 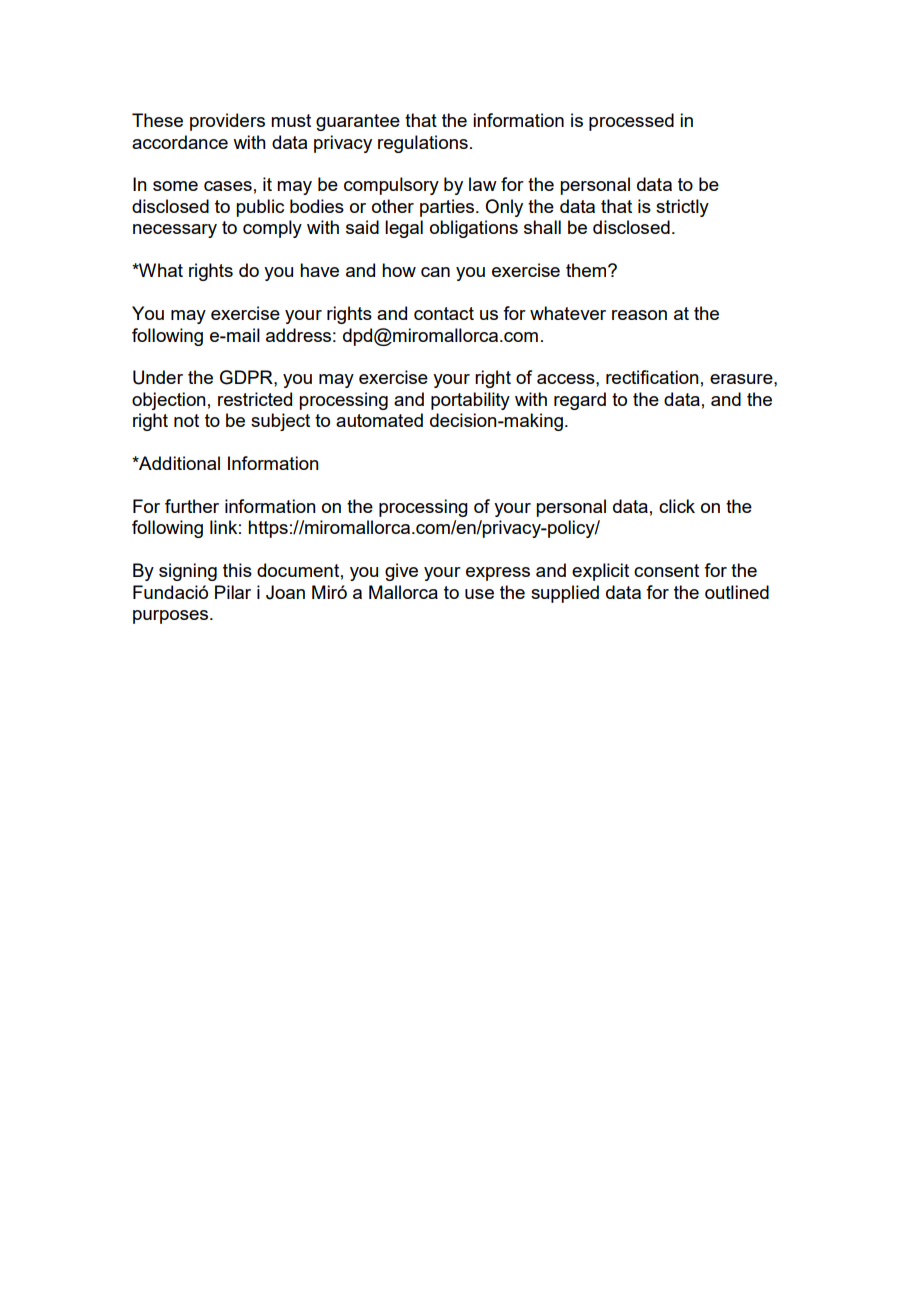 I want to click on regulations, so click(x=423, y=144).
